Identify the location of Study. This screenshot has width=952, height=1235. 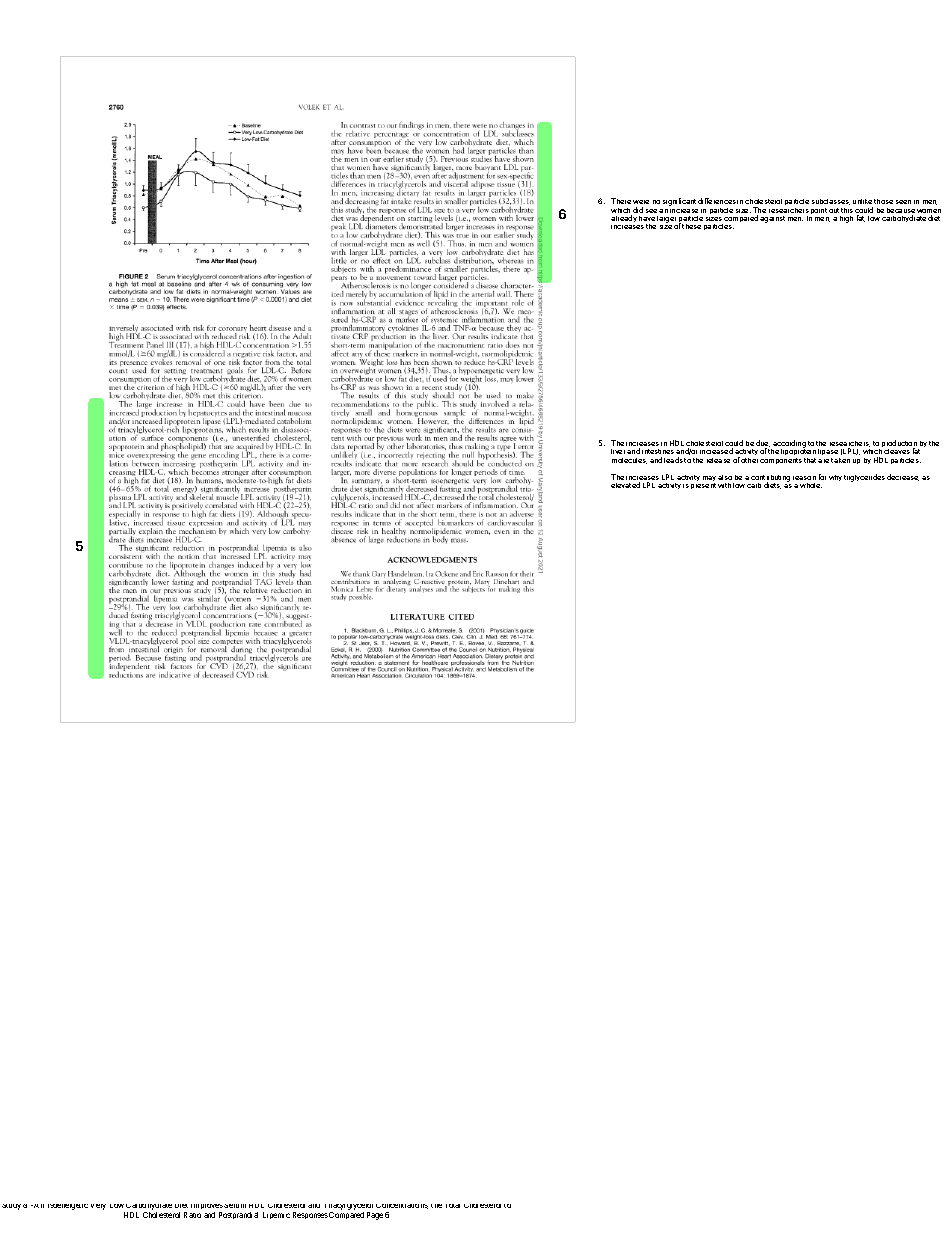
(11, 1207).
